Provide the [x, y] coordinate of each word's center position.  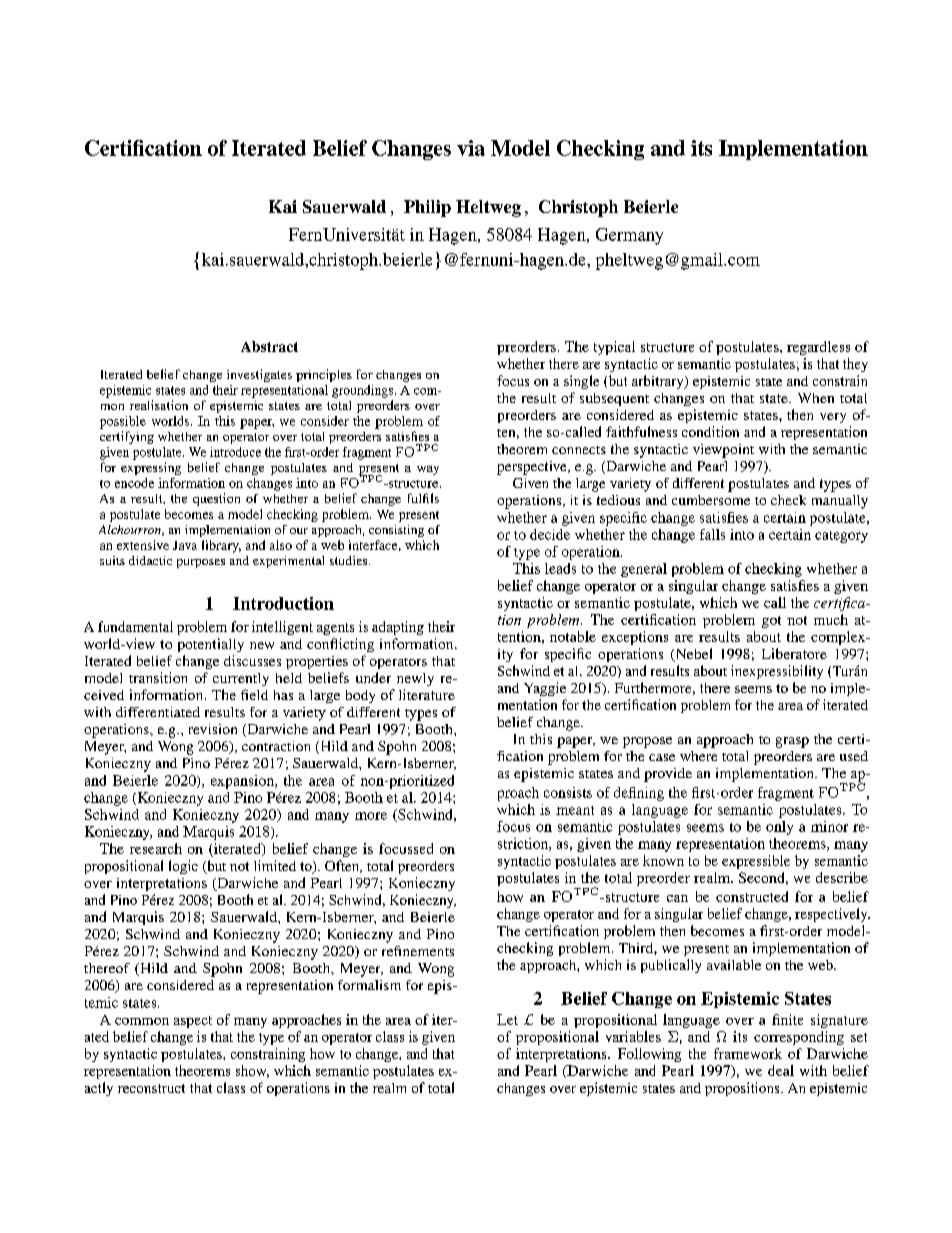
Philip [427, 208]
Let [507, 1019]
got [771, 622]
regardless [818, 348]
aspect [193, 1022]
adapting [398, 628]
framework [748, 1053]
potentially [211, 645]
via [471, 148]
